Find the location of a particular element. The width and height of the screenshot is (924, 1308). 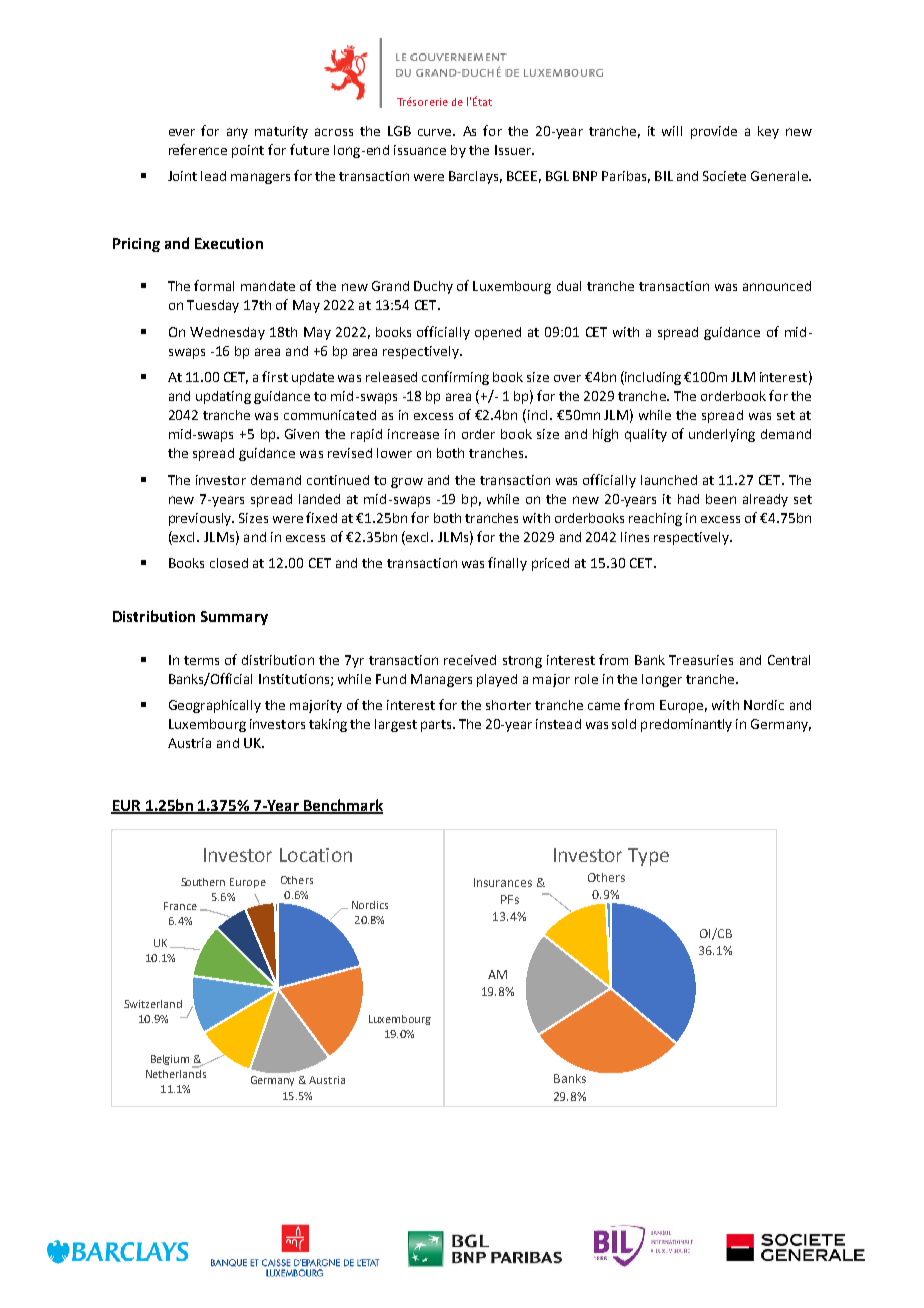

Insurances is located at coordinates (503, 882).
